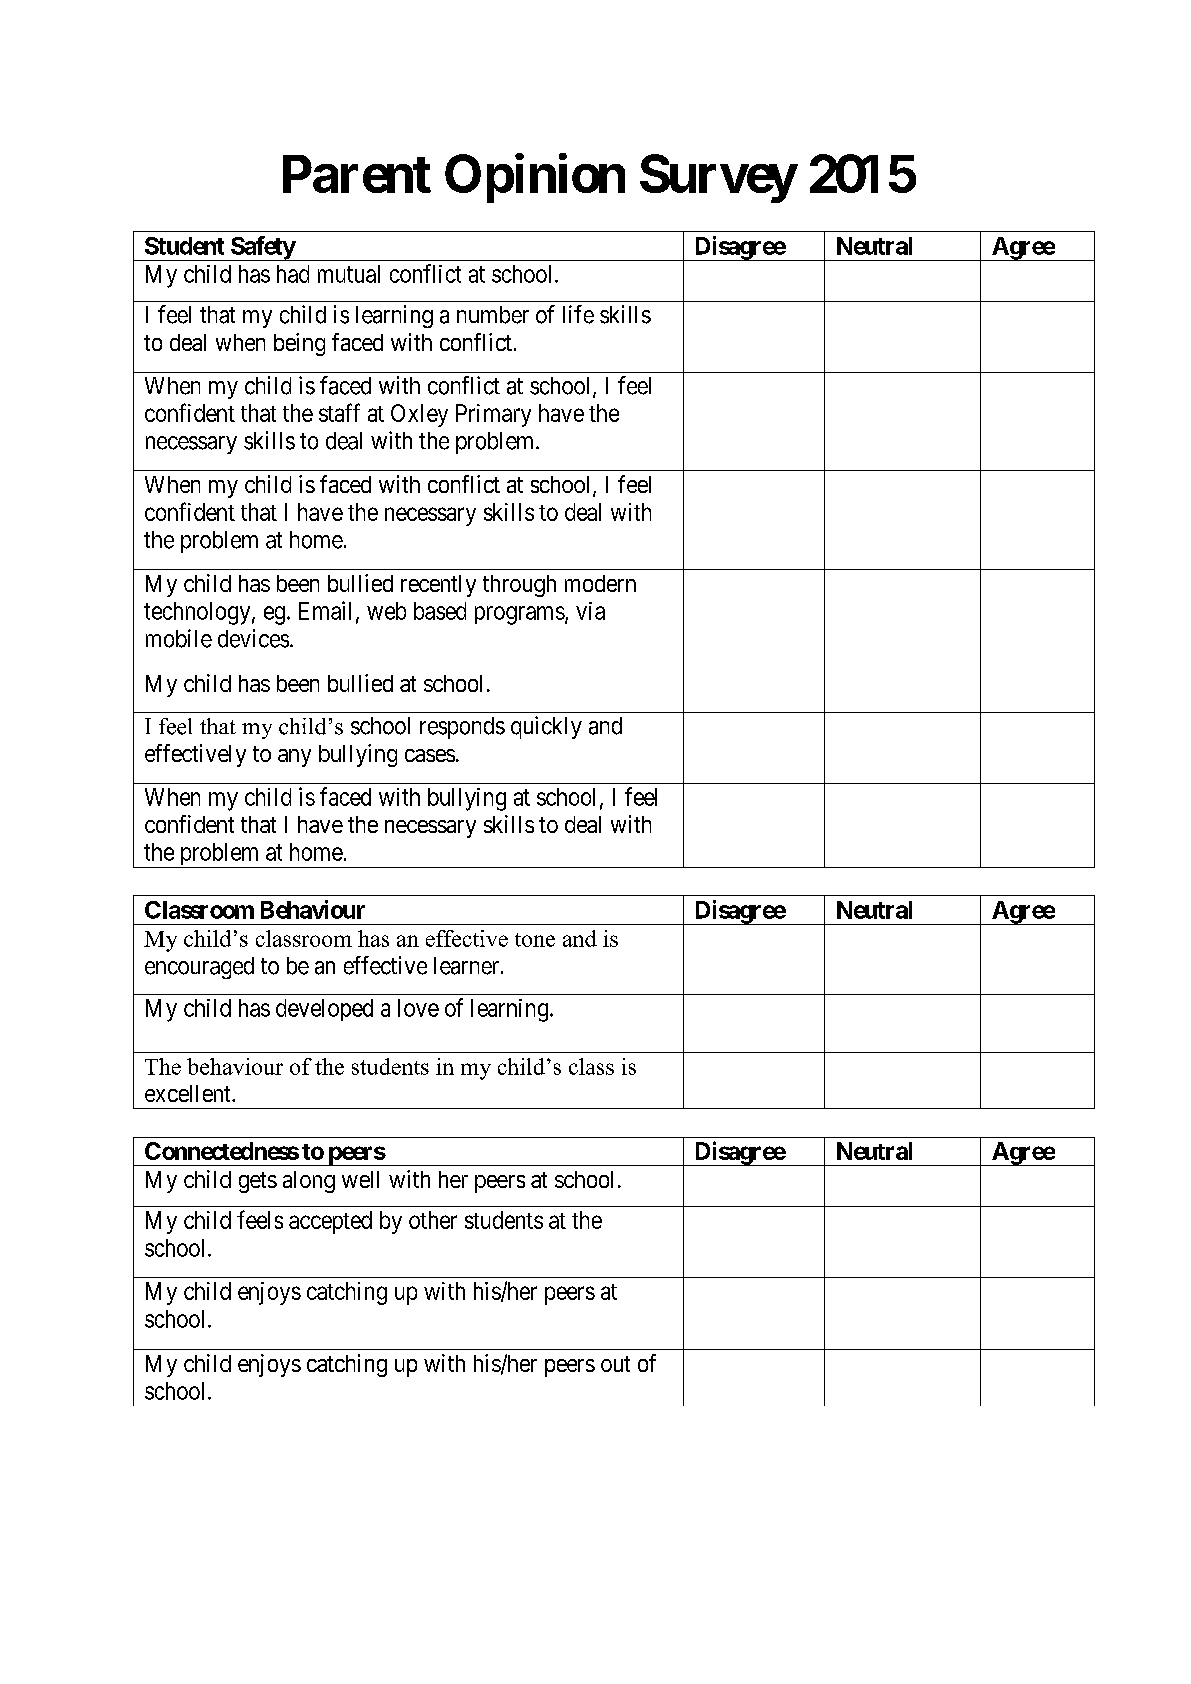 The width and height of the screenshot is (1191, 1684). Describe the element at coordinates (294, 758) in the screenshot. I see `any` at that location.
